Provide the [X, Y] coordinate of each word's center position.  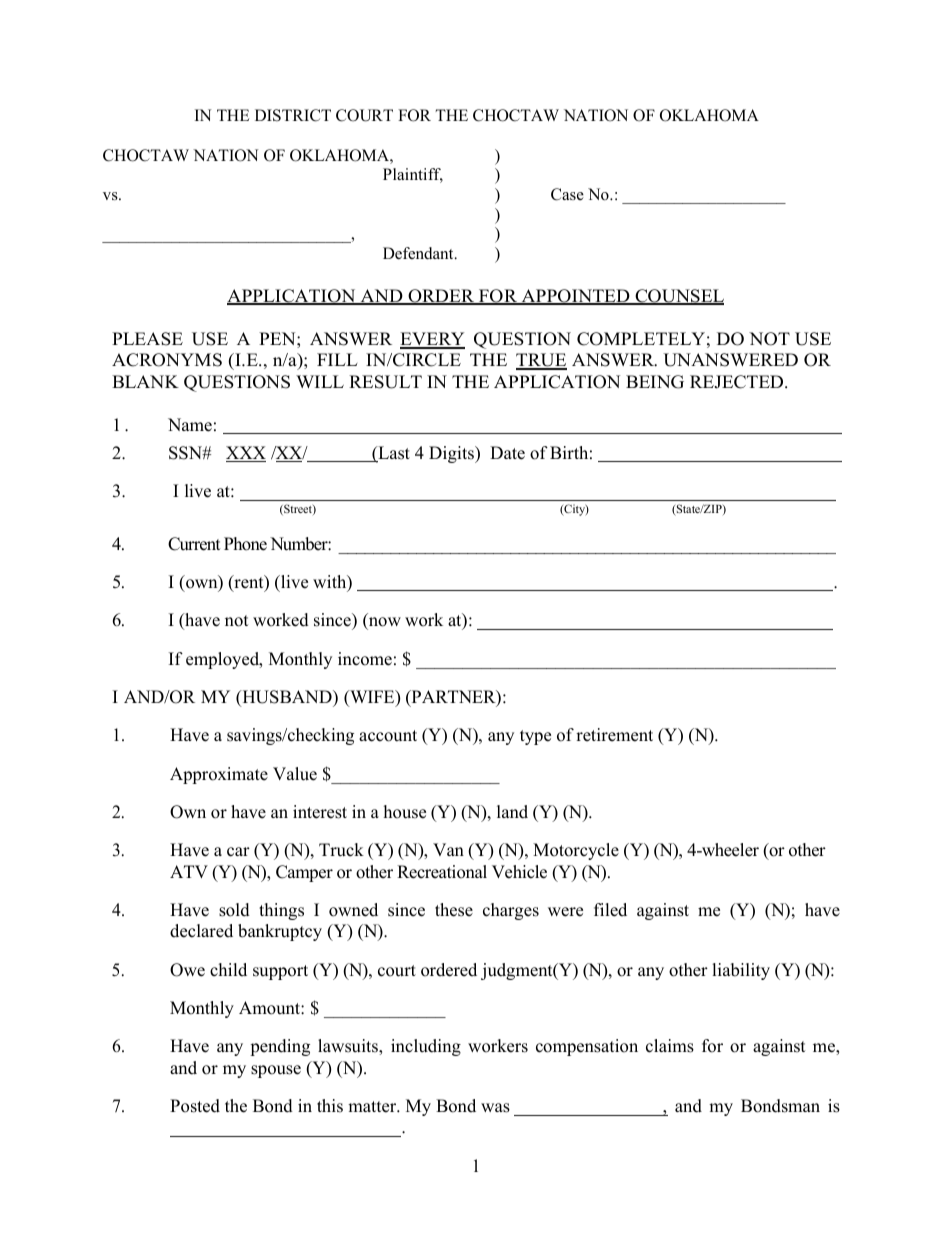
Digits [452, 454]
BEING [655, 382]
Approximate [219, 775]
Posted [195, 1106]
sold [234, 910]
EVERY [432, 340]
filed [610, 910]
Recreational [442, 872]
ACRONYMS [167, 360]
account [388, 736]
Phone [245, 544]
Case [567, 194]
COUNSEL [678, 297]
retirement [614, 735]
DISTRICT [293, 115]
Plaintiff [413, 175]
